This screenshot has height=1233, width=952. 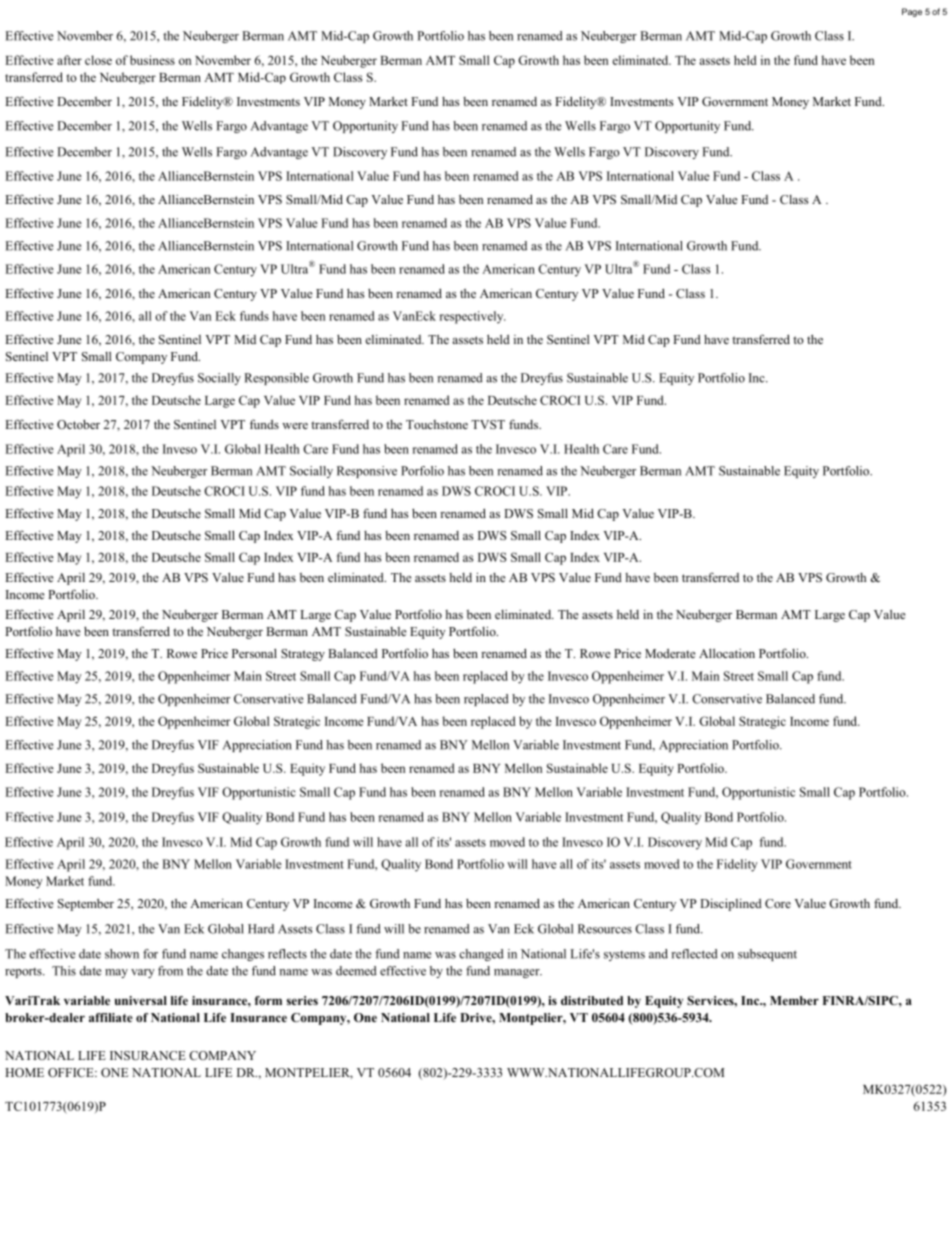 I want to click on Personal, so click(x=254, y=653).
